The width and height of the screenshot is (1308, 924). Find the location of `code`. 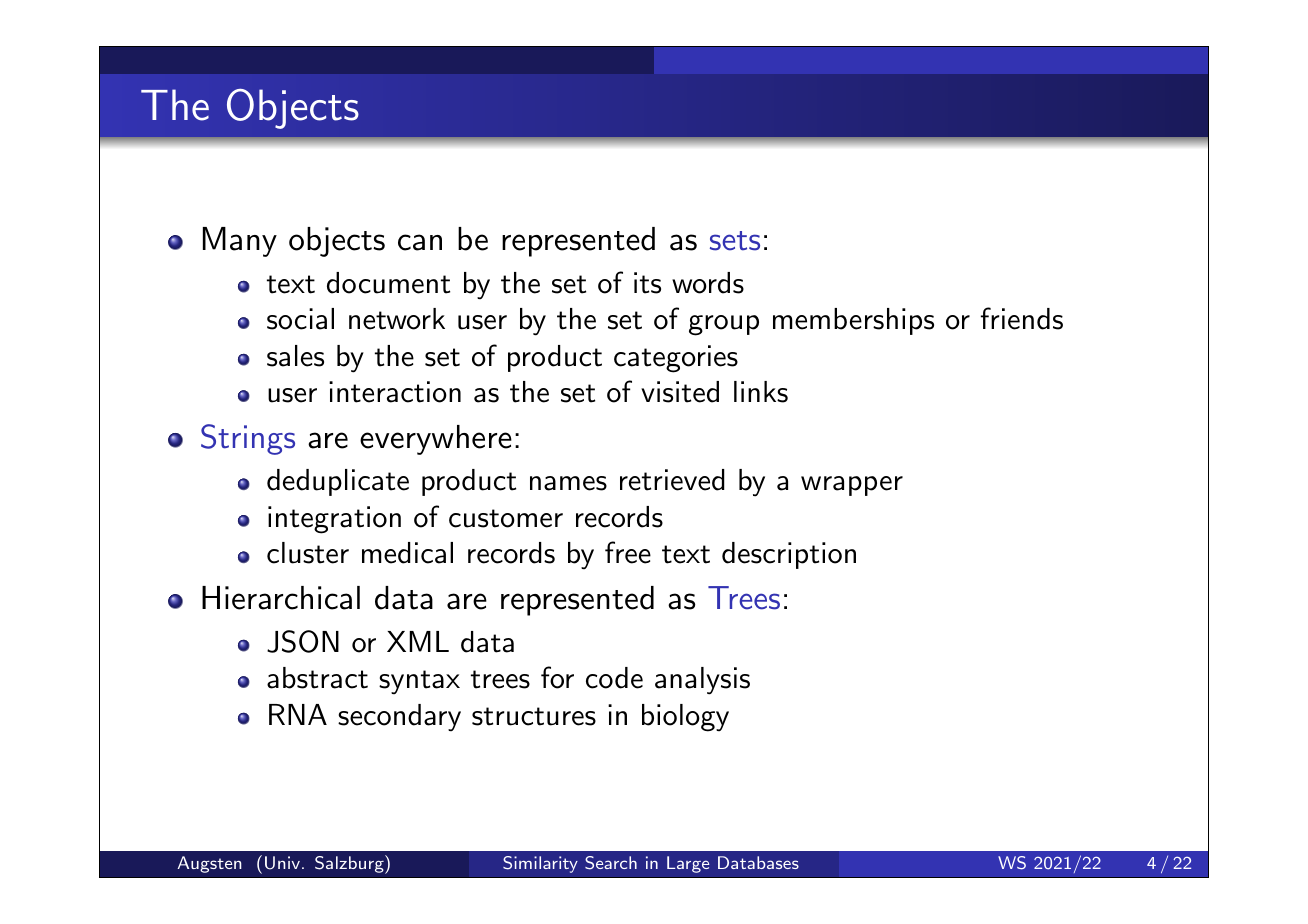

code is located at coordinates (614, 678).
